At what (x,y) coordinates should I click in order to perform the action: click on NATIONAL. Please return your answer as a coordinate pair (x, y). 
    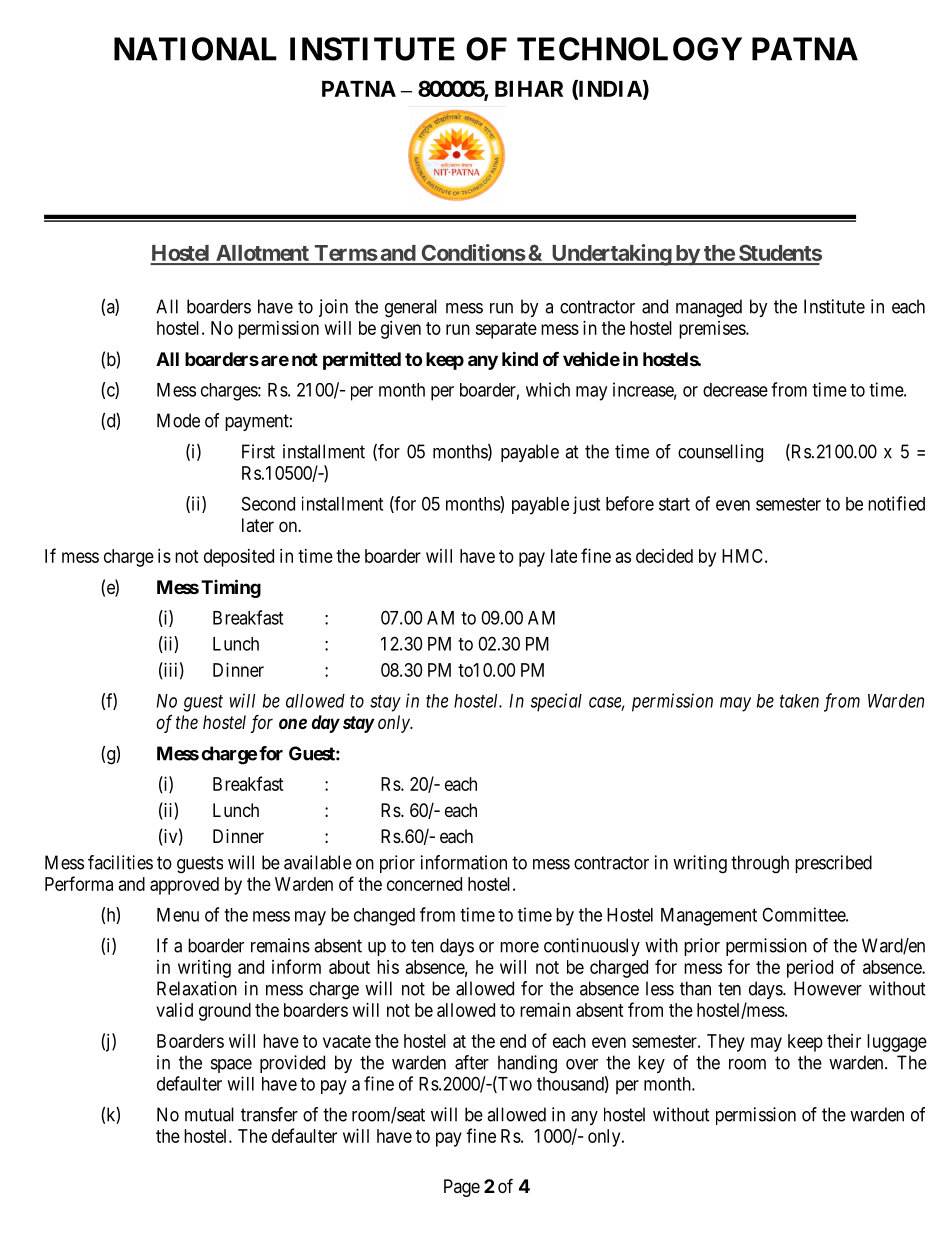
    Looking at the image, I should click on (195, 49).
